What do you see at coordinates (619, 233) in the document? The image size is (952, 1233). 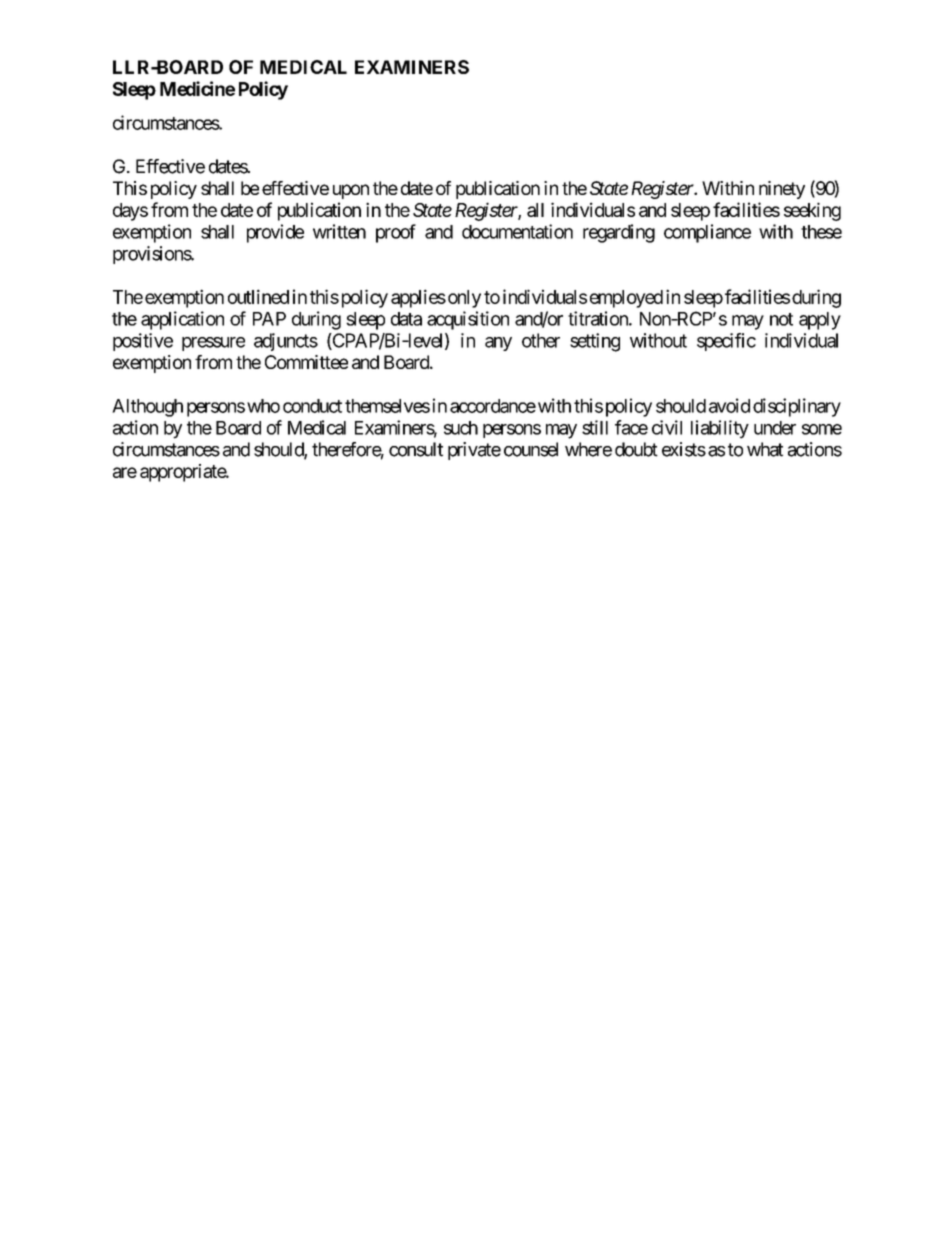 I see `regarding` at bounding box center [619, 233].
